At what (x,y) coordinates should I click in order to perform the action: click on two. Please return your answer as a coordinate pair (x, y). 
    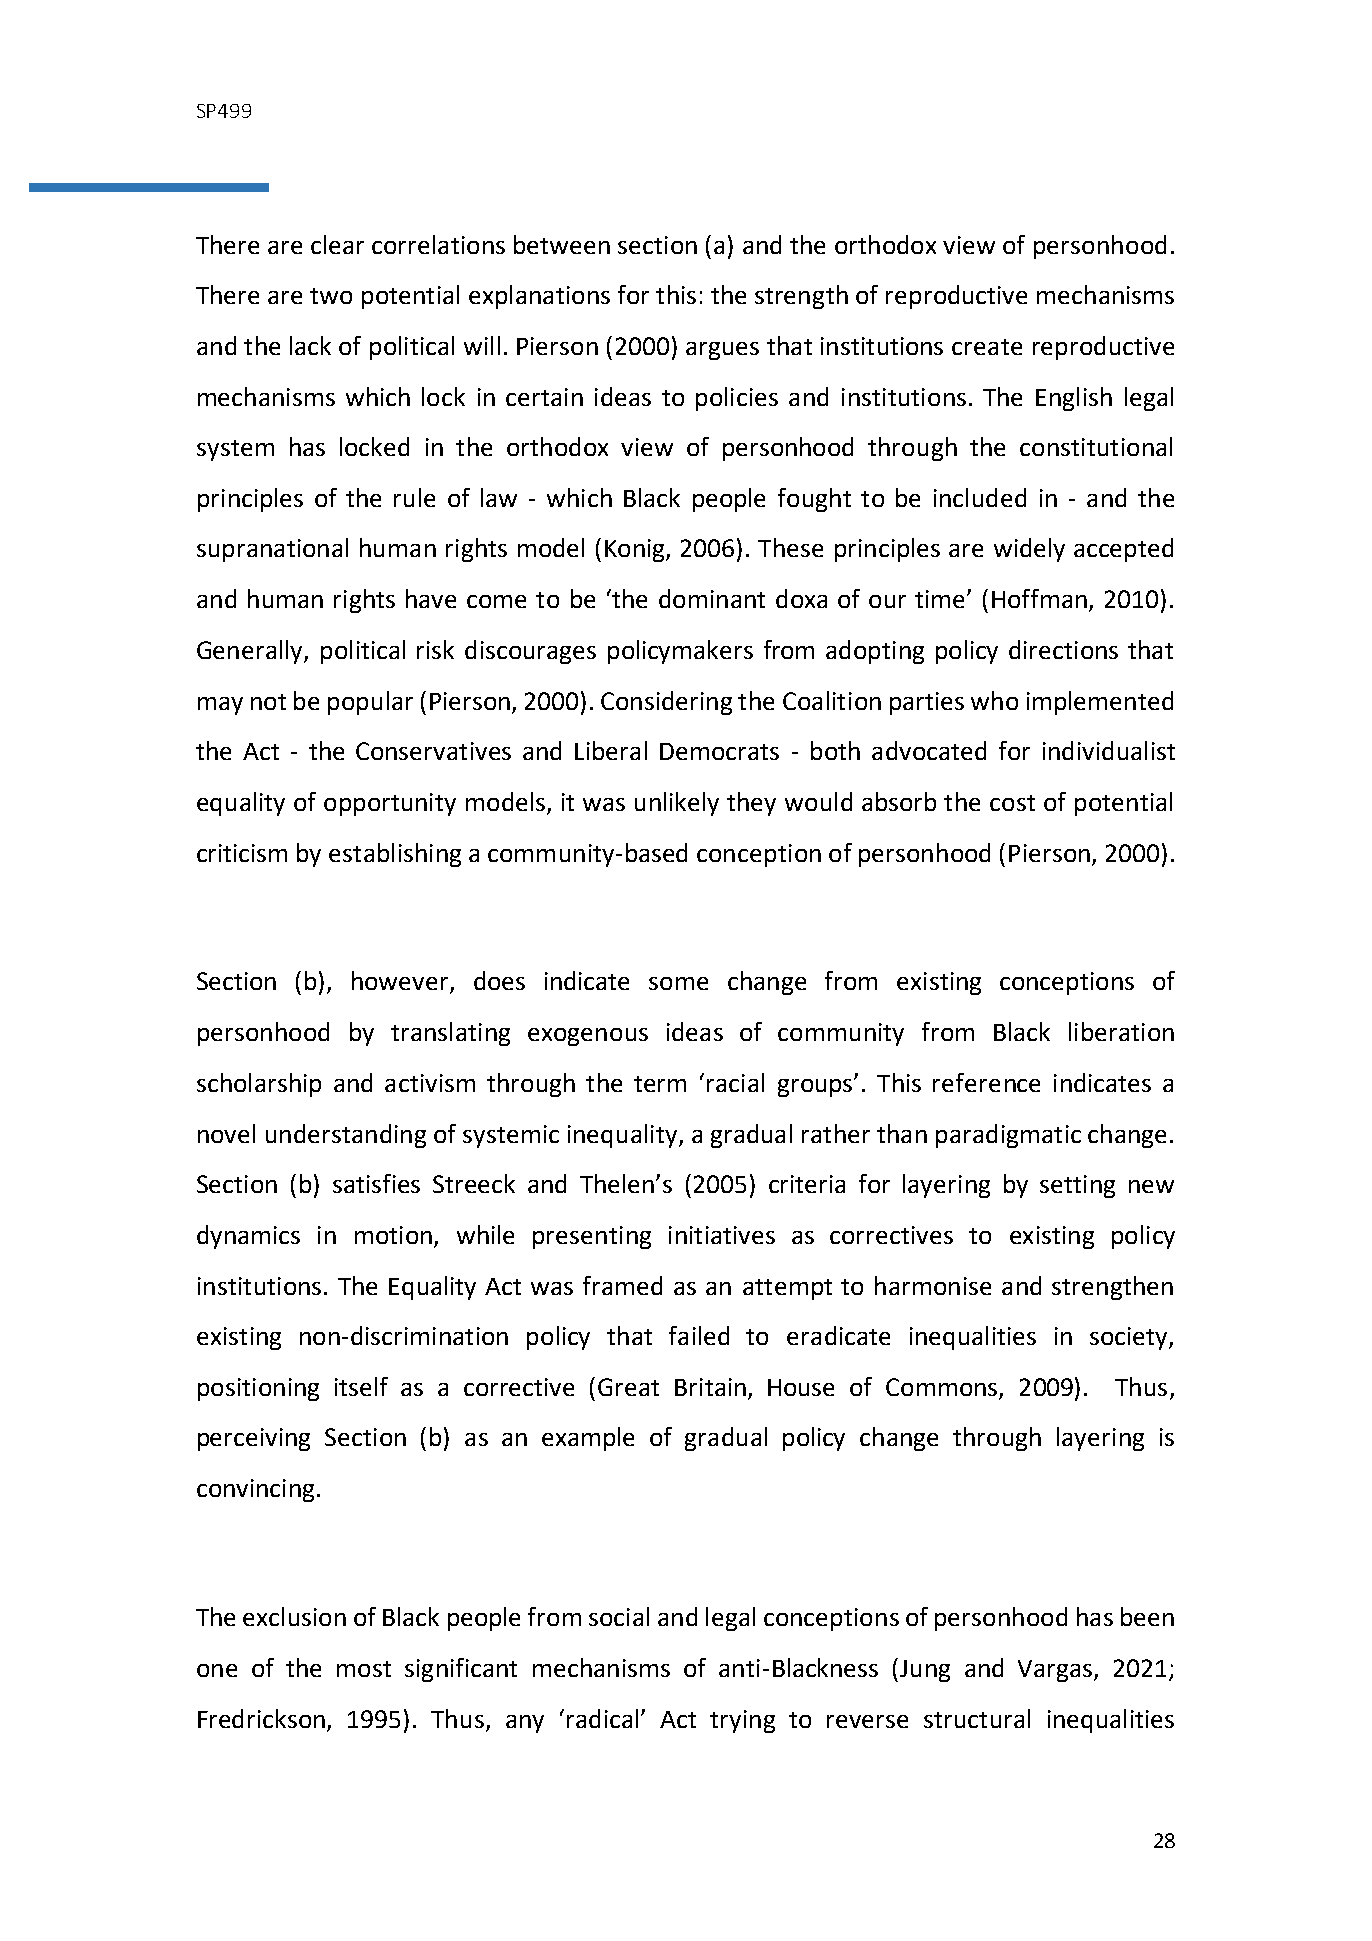
    Looking at the image, I should click on (331, 296).
